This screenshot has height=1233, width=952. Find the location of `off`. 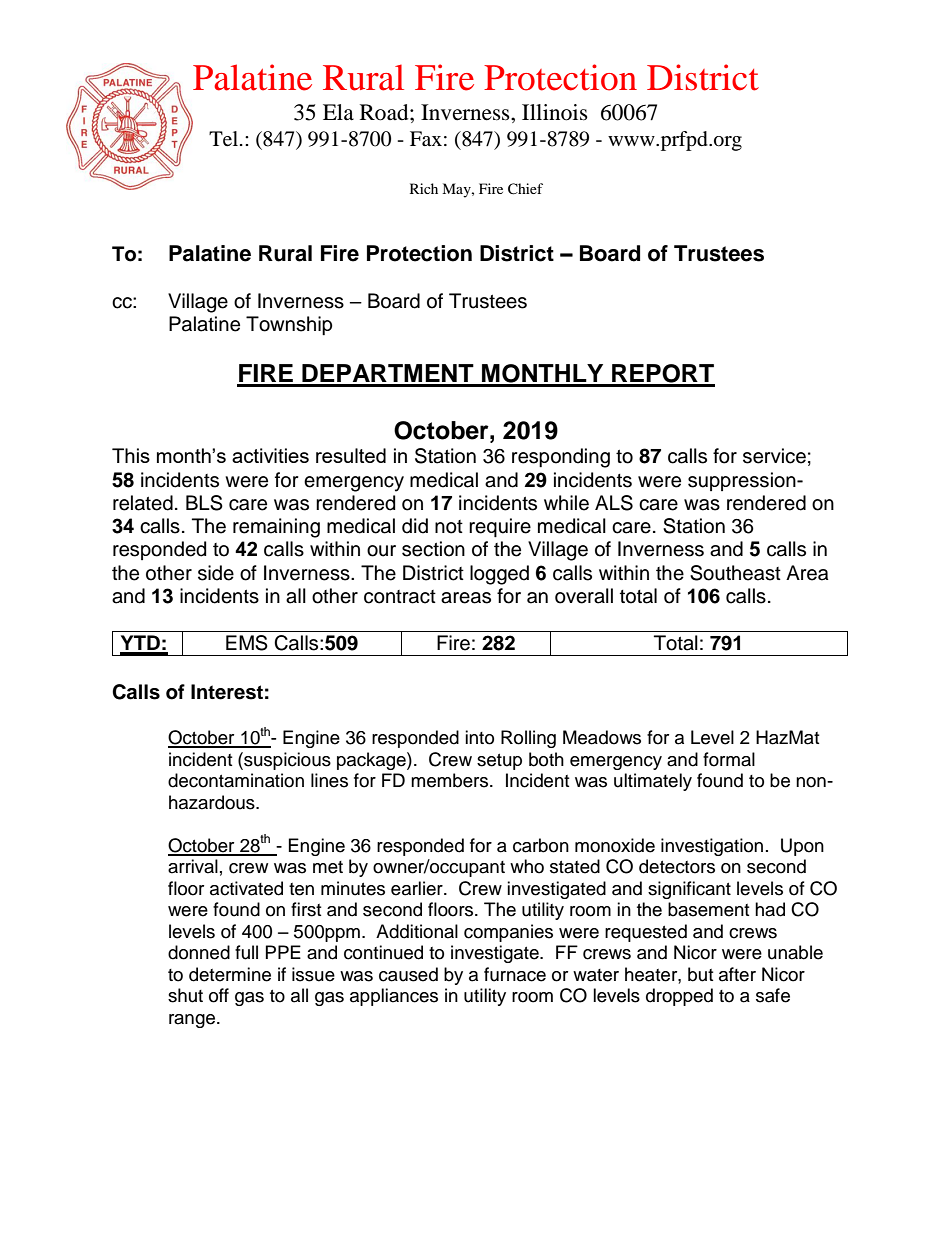

off is located at coordinates (219, 995).
